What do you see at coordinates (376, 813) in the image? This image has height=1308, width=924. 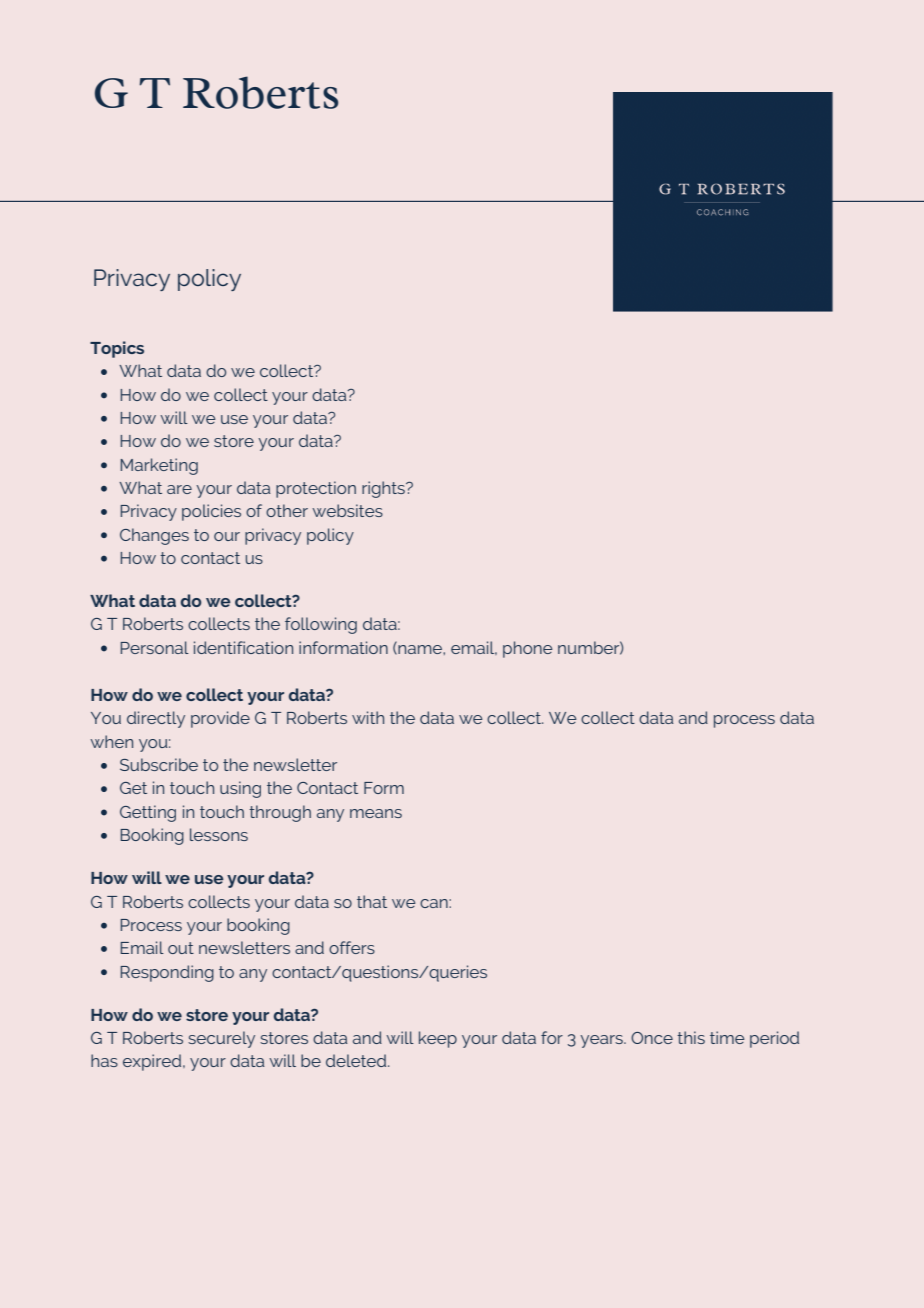 I see `means` at bounding box center [376, 813].
